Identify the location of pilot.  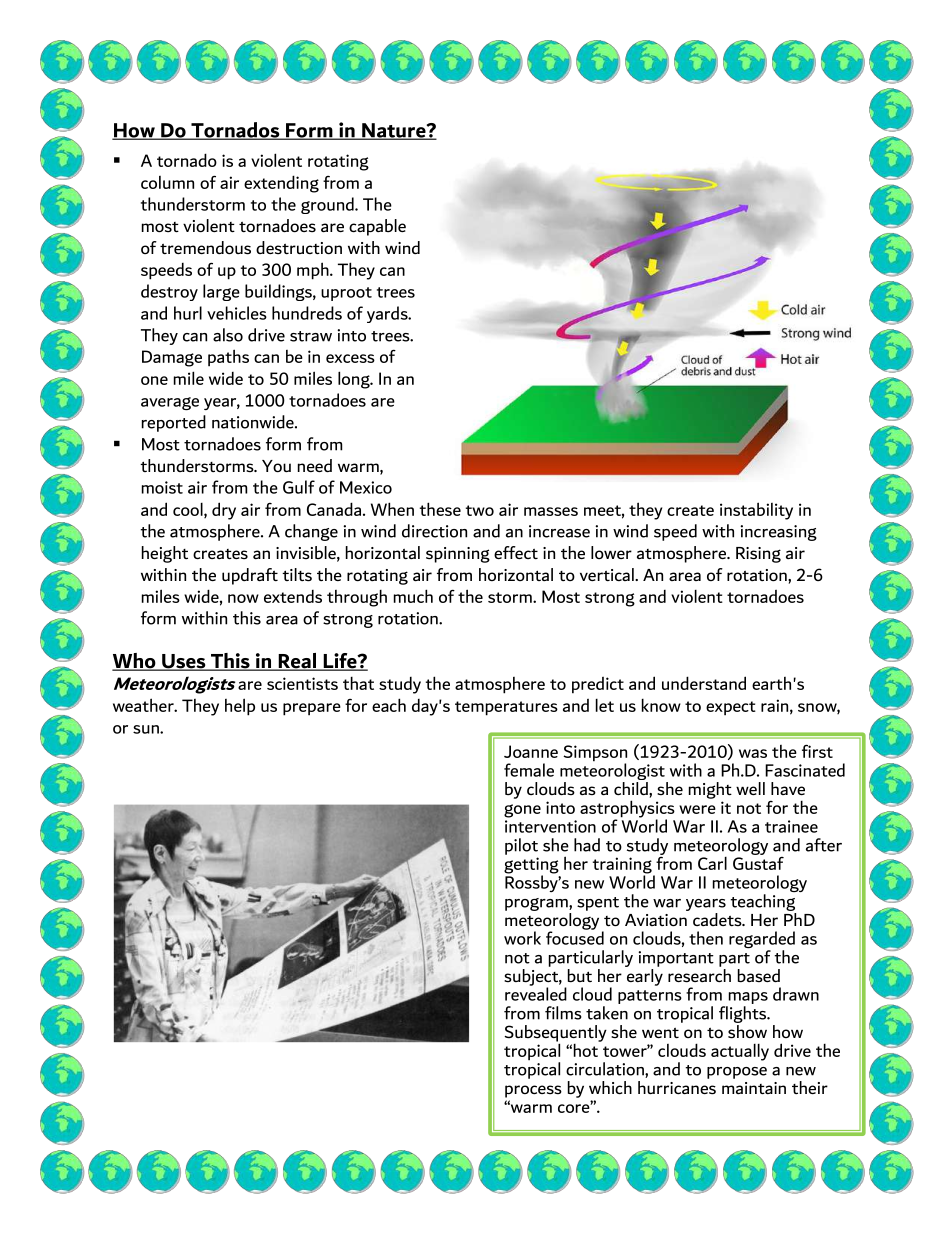
(521, 846).
